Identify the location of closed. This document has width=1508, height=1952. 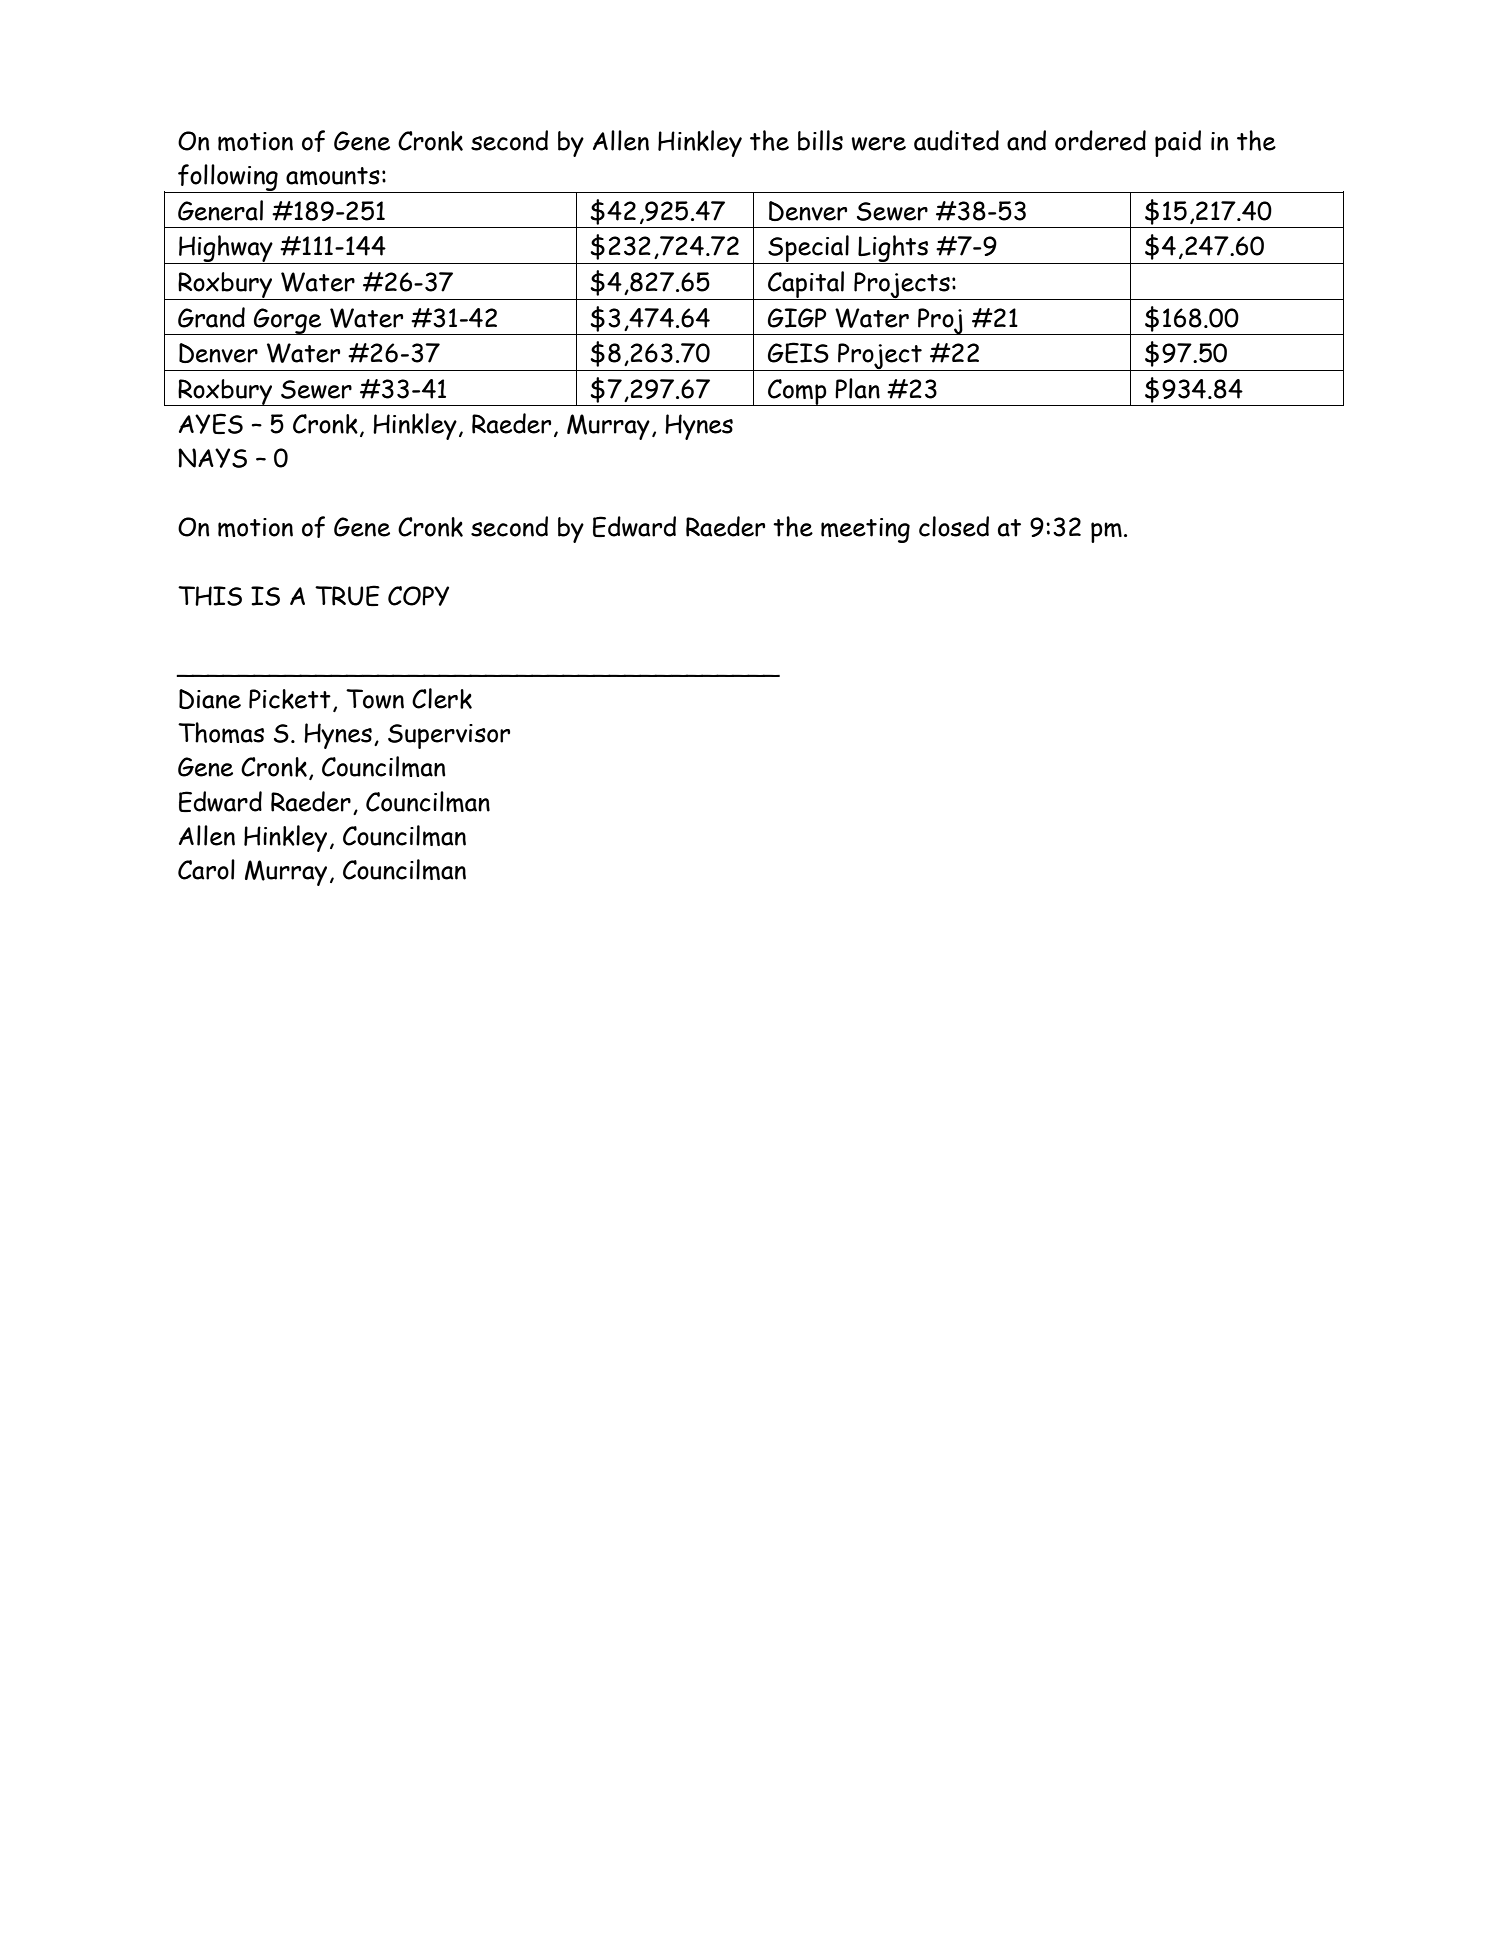
(954, 526).
